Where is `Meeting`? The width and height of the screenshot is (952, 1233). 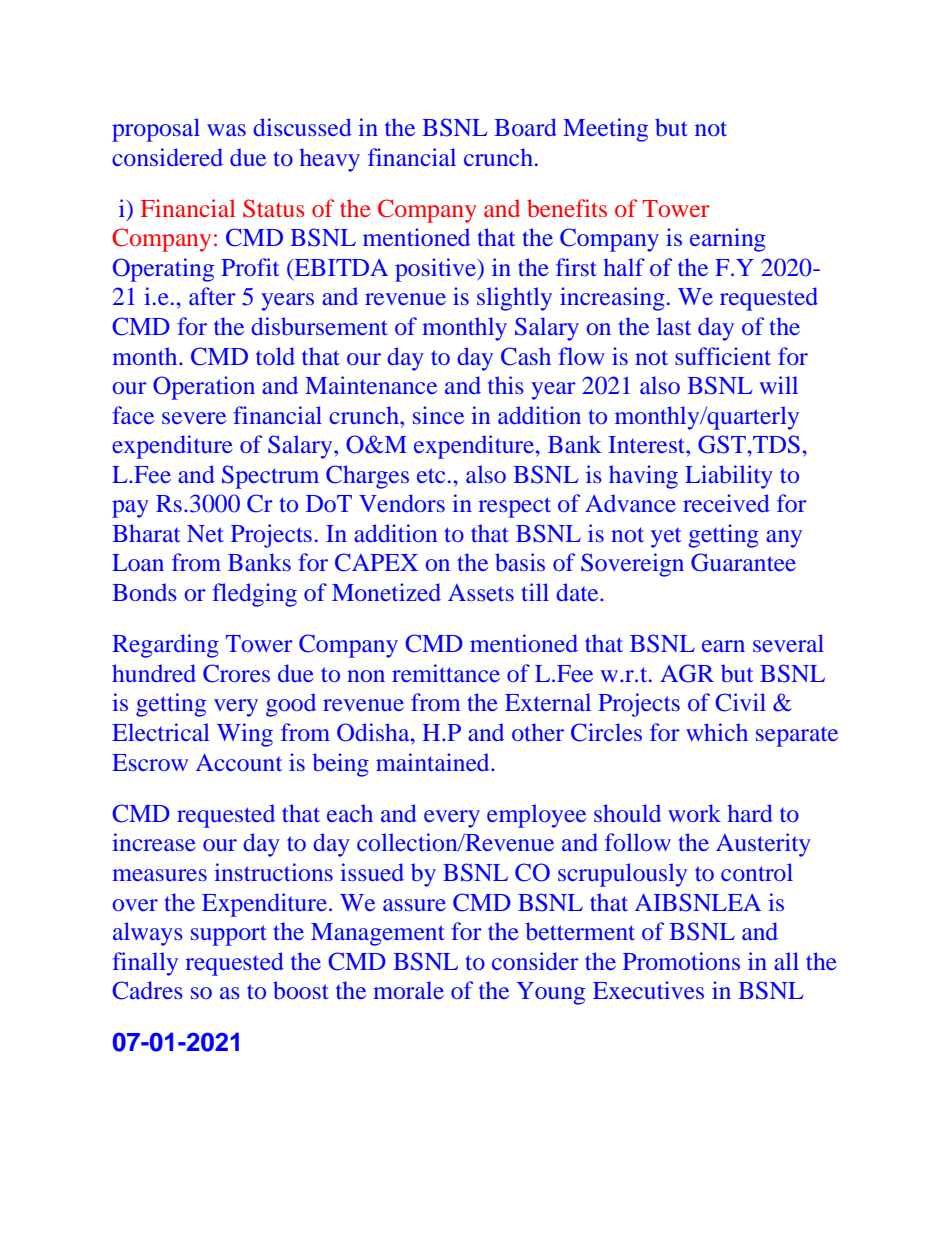 Meeting is located at coordinates (605, 130).
